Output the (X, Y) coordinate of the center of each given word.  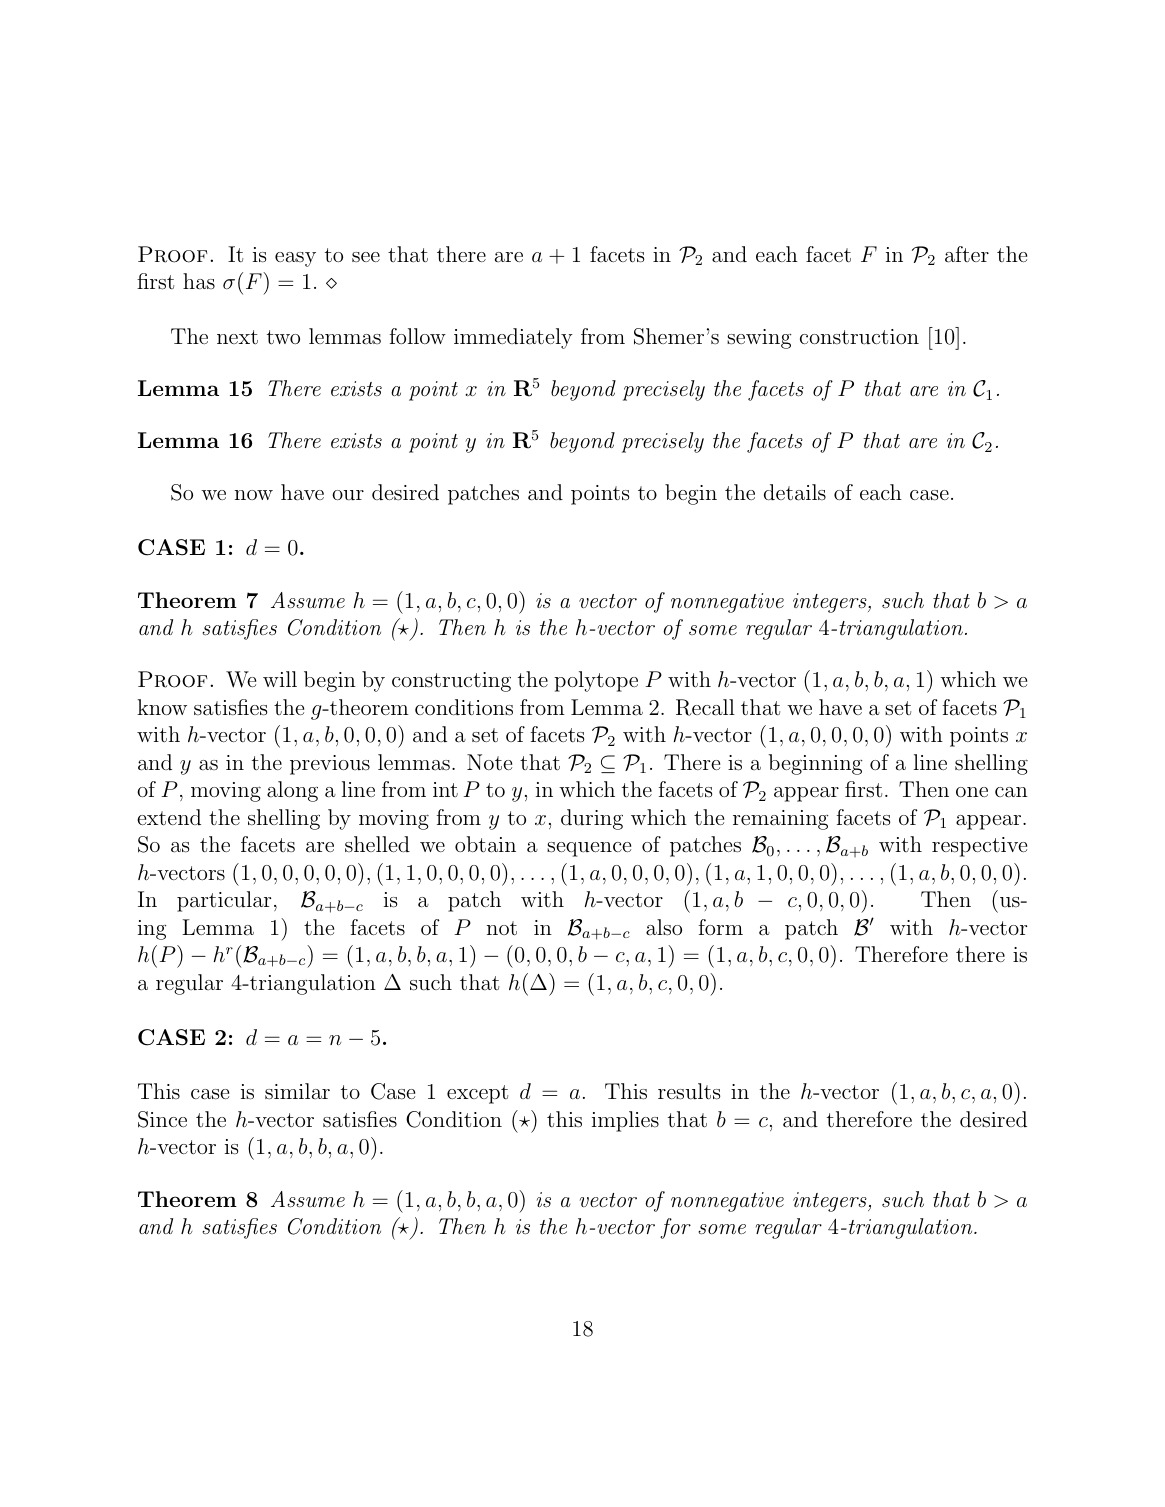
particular (224, 901)
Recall (705, 707)
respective (979, 847)
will (280, 679)
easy (295, 259)
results (689, 1091)
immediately (513, 338)
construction (859, 337)
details (795, 492)
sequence (589, 849)
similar (297, 1091)
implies (625, 1121)
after (967, 254)
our (348, 495)
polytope (596, 681)
